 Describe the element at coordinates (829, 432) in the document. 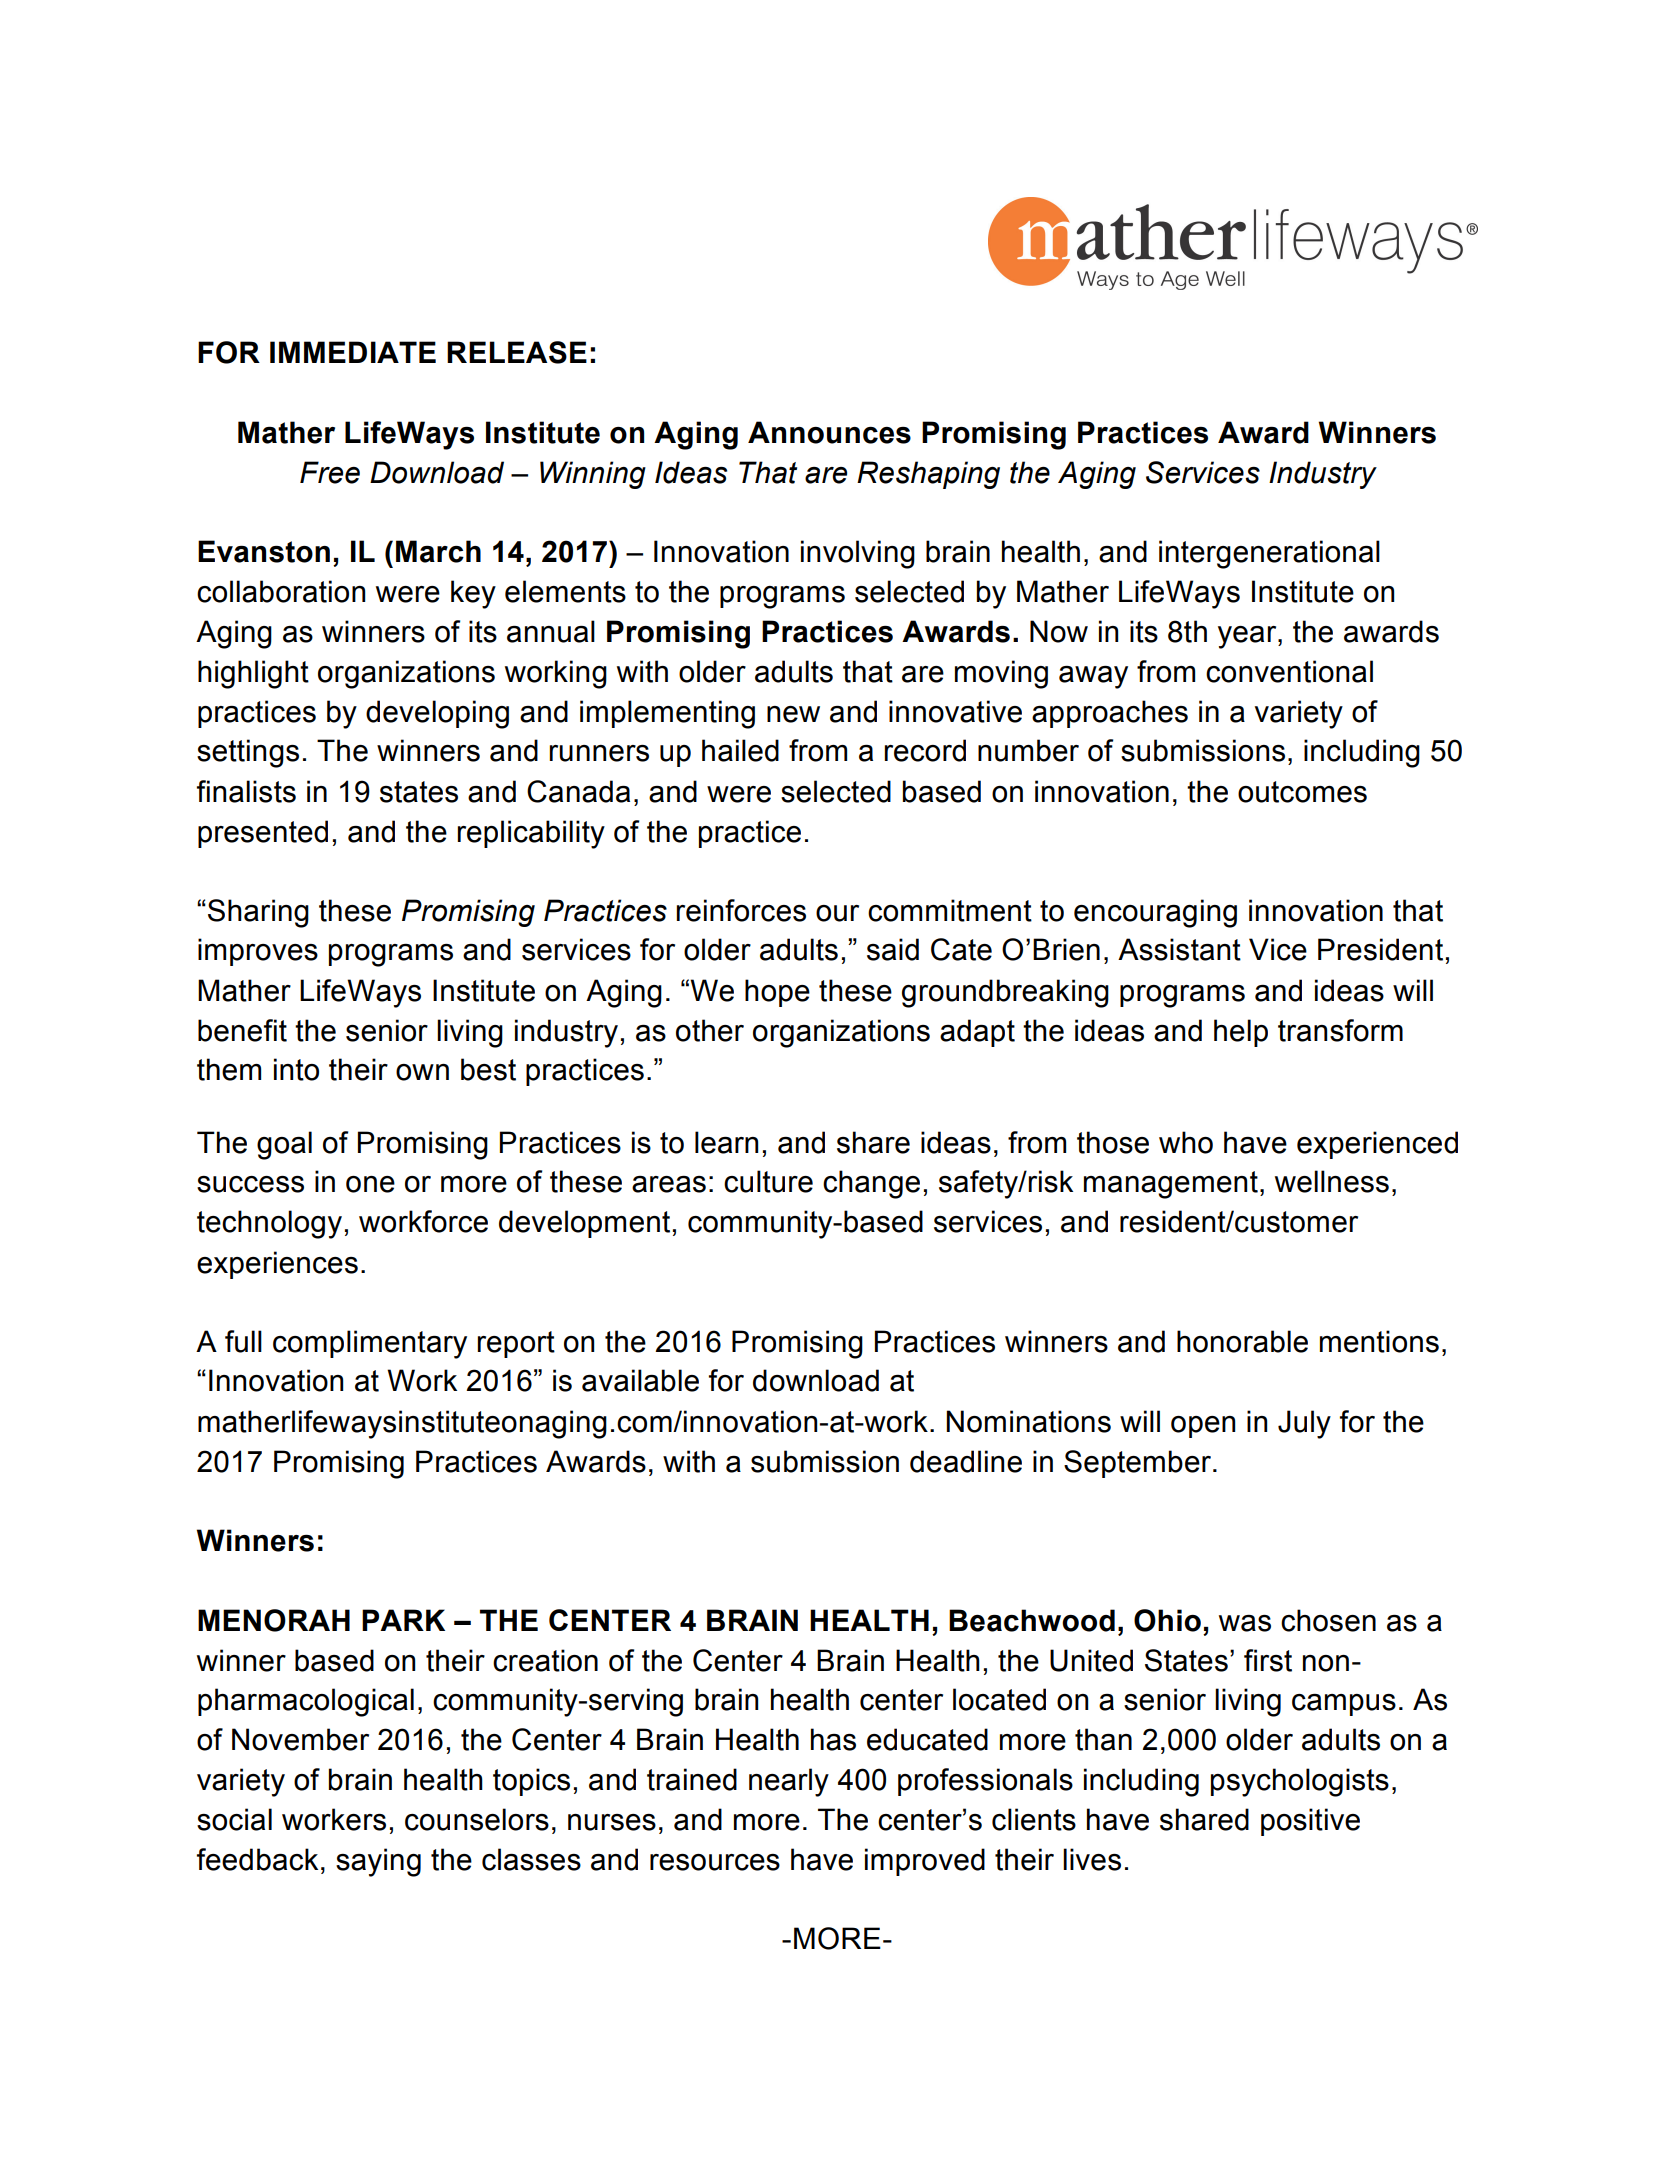

I see `Announces` at that location.
